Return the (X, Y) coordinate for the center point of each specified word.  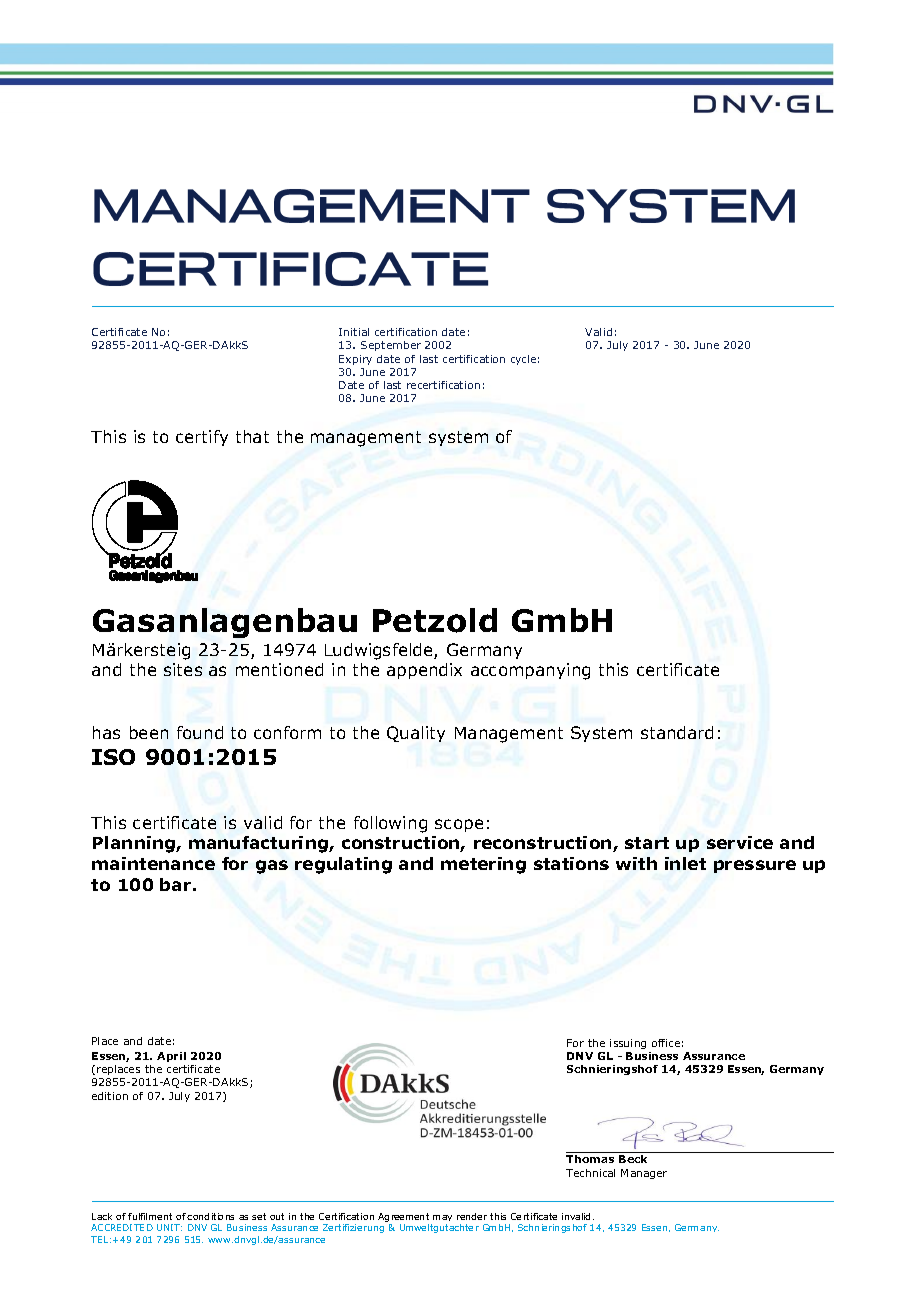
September (391, 346)
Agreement (405, 1219)
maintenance (153, 863)
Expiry (355, 360)
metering (483, 865)
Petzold (435, 620)
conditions (210, 1216)
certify (202, 438)
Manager (644, 1174)
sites (183, 669)
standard (677, 732)
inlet (685, 863)
